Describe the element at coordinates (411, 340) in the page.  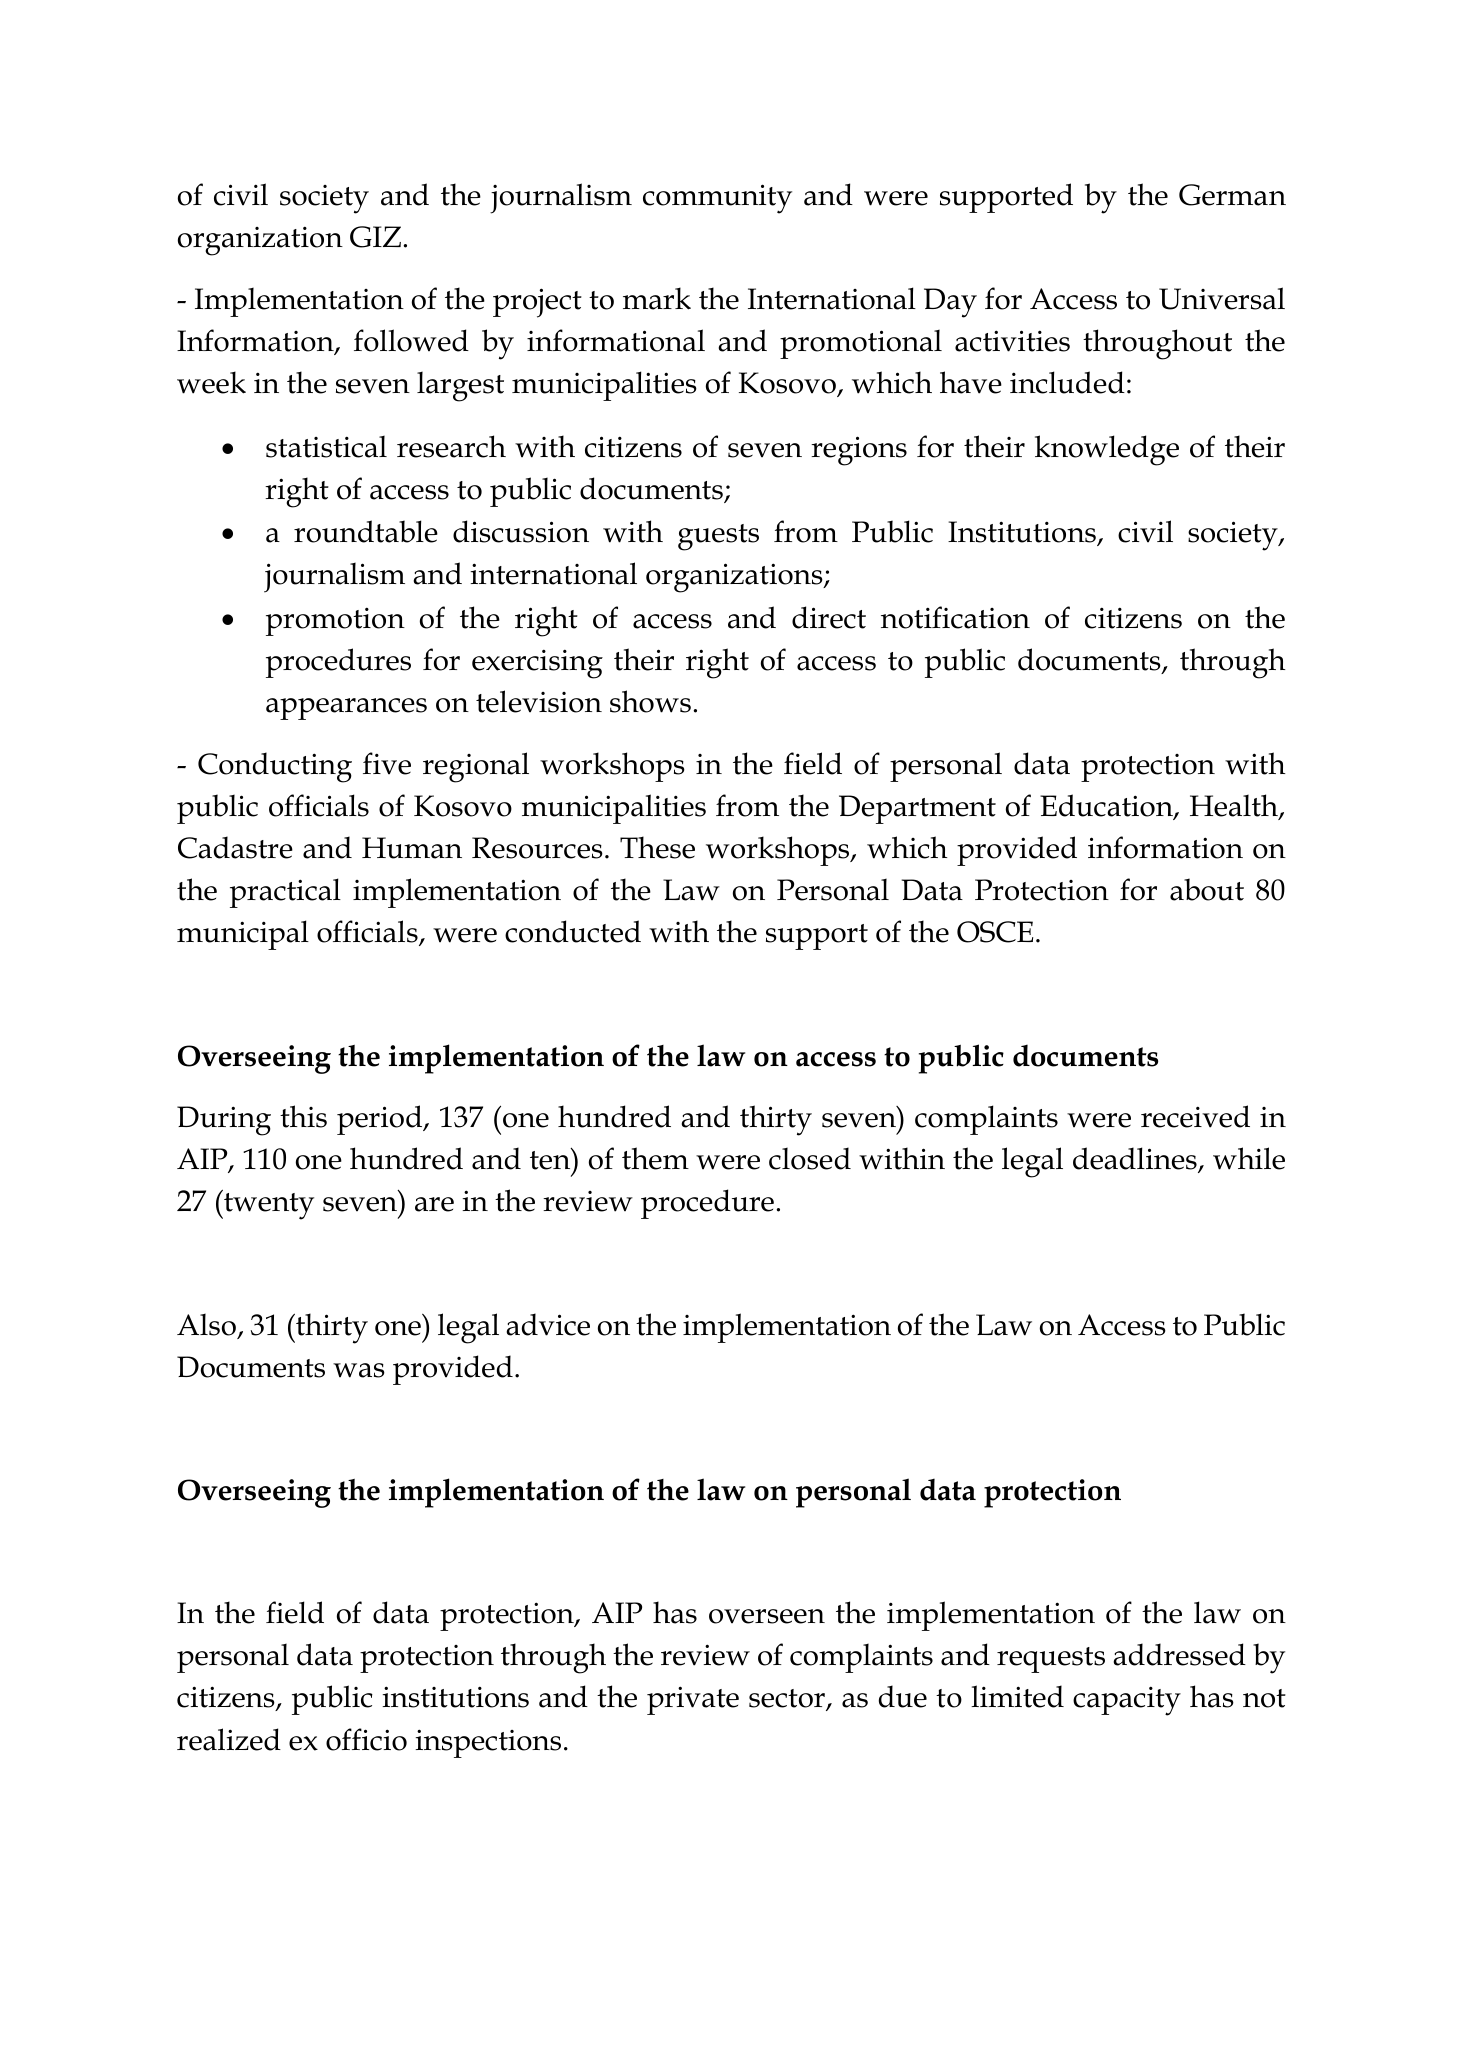
I see `followed` at that location.
